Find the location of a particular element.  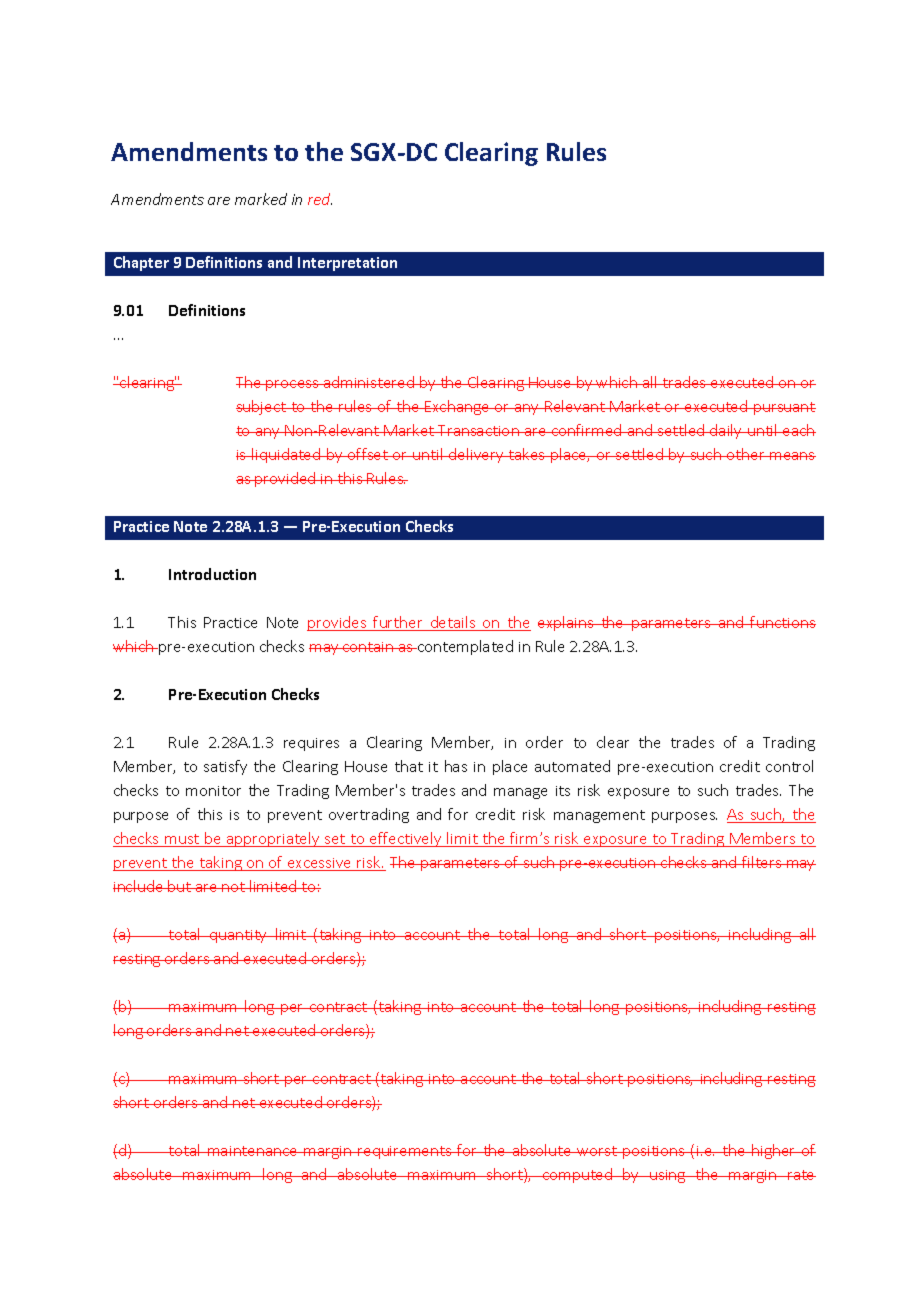

pursuant is located at coordinates (784, 408).
